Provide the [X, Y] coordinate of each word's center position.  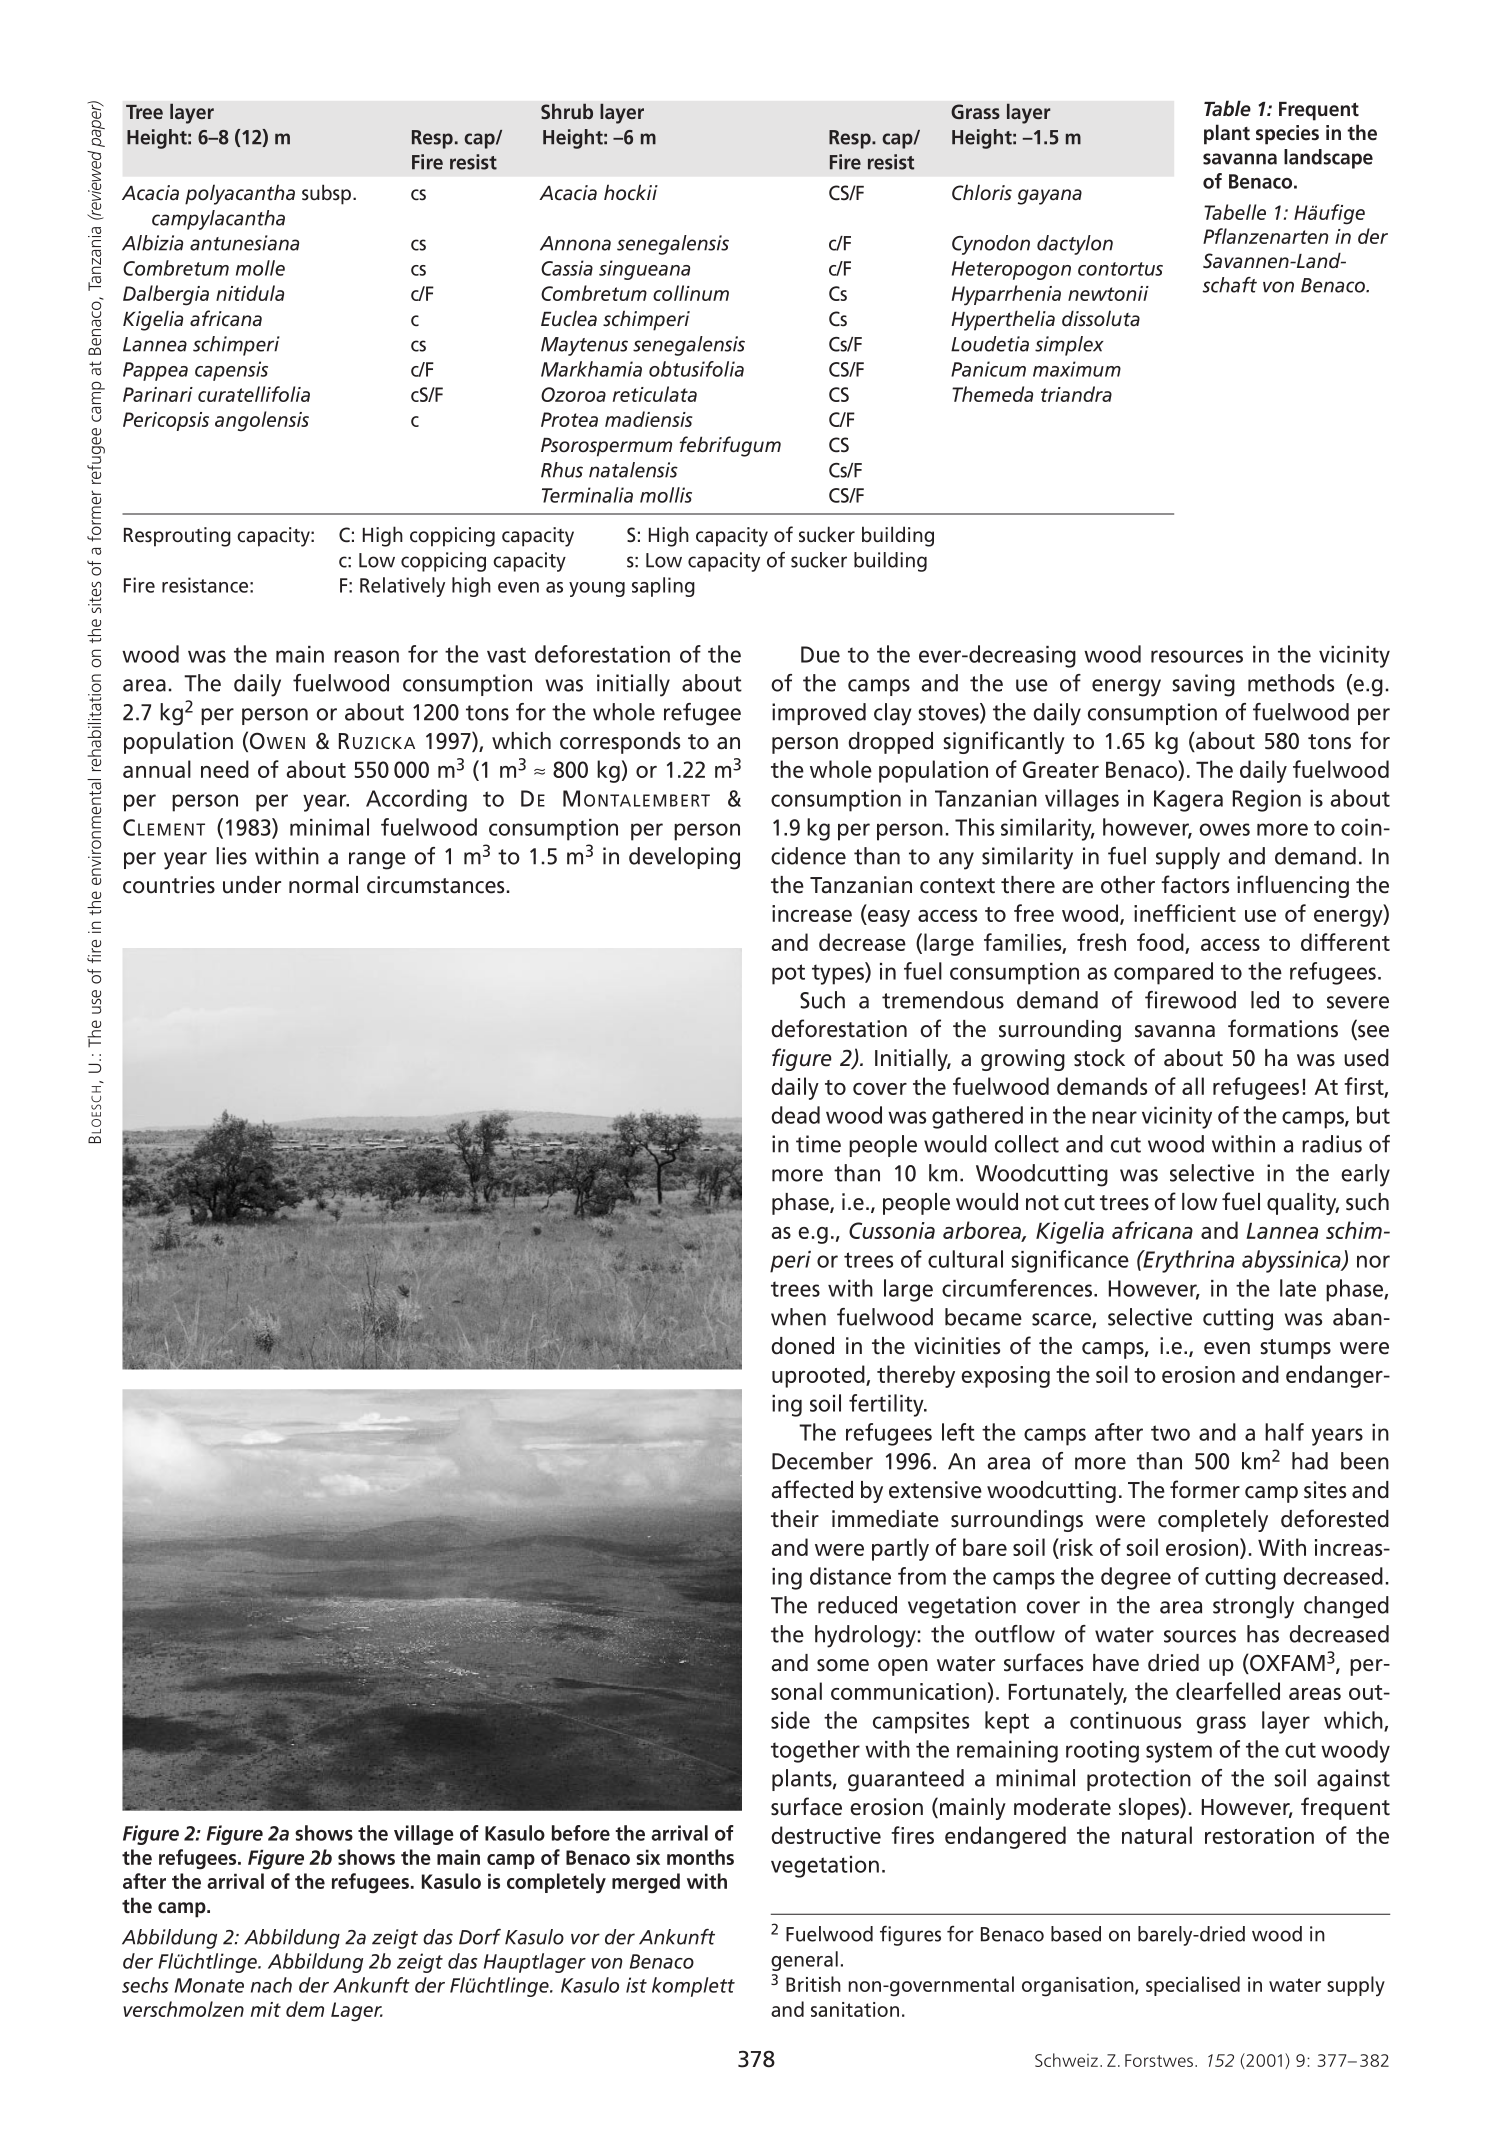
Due [820, 654]
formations [1283, 1028]
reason [366, 656]
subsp [328, 194]
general [804, 1961]
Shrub [567, 111]
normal [323, 885]
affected [812, 1489]
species [1287, 135]
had [1310, 1461]
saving [1203, 685]
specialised [1193, 1986]
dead [795, 1115]
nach [271, 1985]
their [795, 1519]
